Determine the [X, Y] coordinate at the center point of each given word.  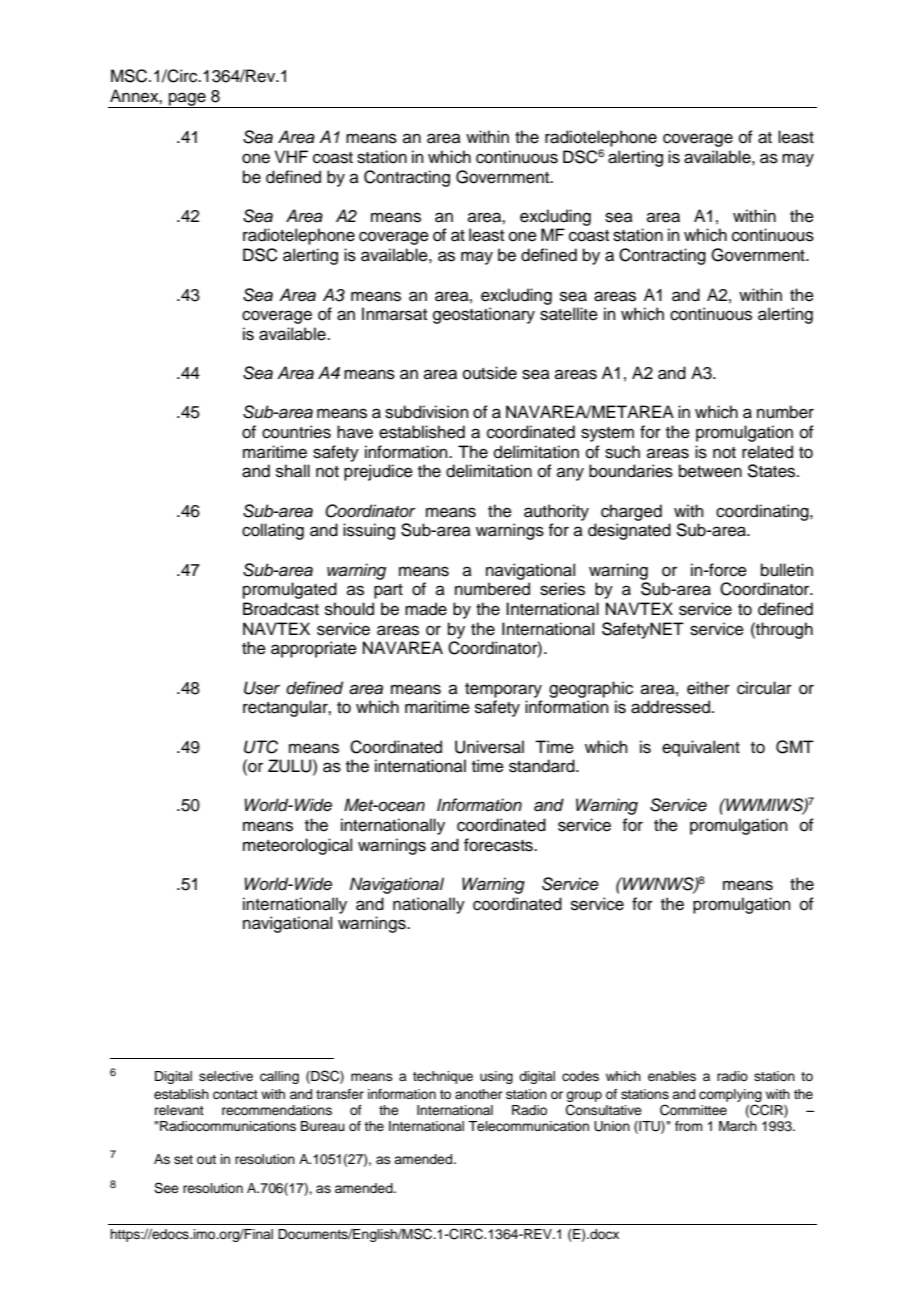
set [183, 1159]
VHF [291, 156]
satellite [569, 314]
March [738, 1126]
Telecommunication [528, 1126]
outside [490, 373]
